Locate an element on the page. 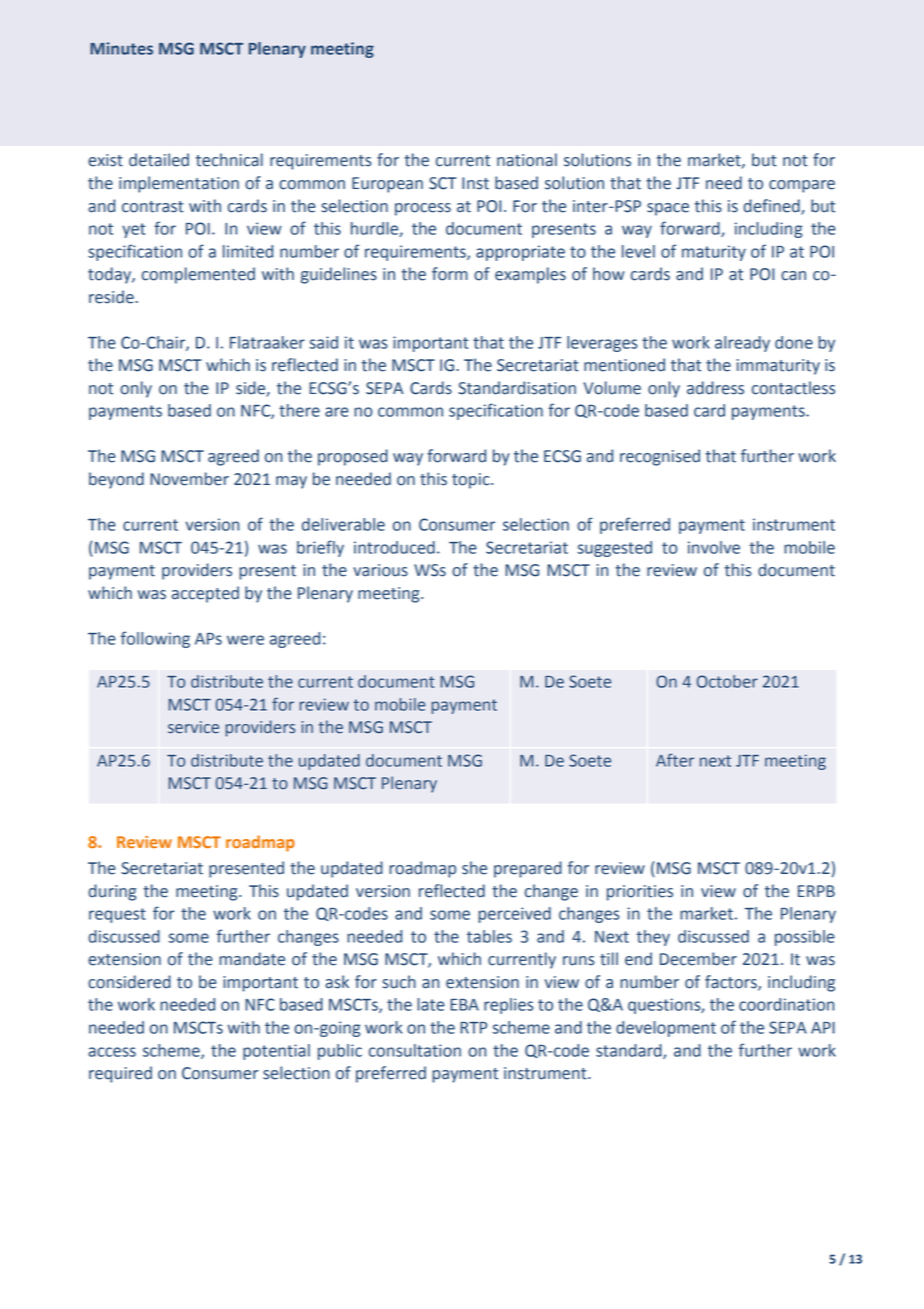 The width and height of the image is (924, 1309). compare is located at coordinates (802, 186).
